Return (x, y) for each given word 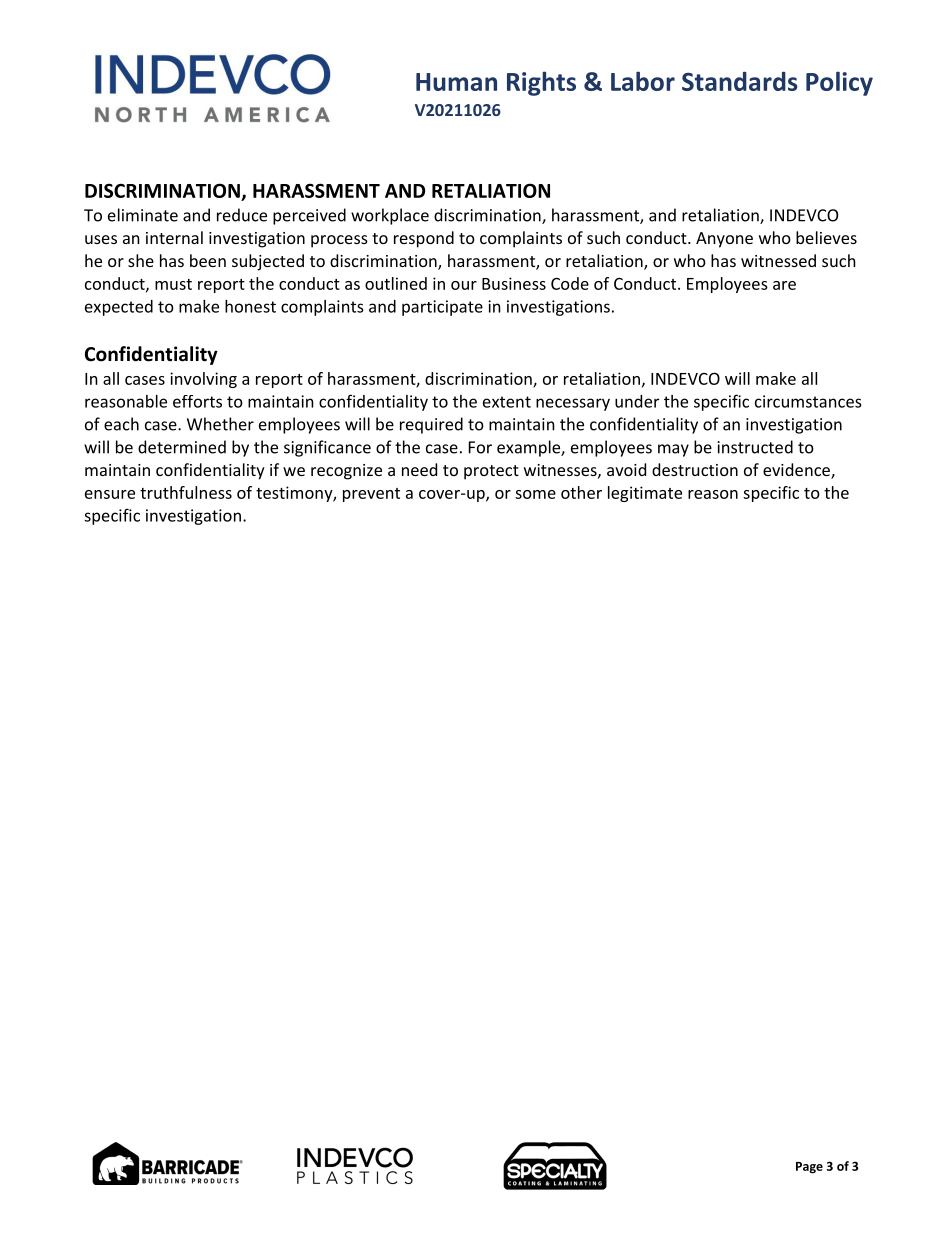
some (535, 494)
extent (507, 402)
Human (456, 82)
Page (809, 1168)
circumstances (808, 401)
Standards (740, 81)
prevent (371, 495)
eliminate (143, 215)
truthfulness (186, 492)
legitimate (645, 494)
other (581, 492)
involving (203, 380)
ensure (110, 494)
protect (491, 472)
